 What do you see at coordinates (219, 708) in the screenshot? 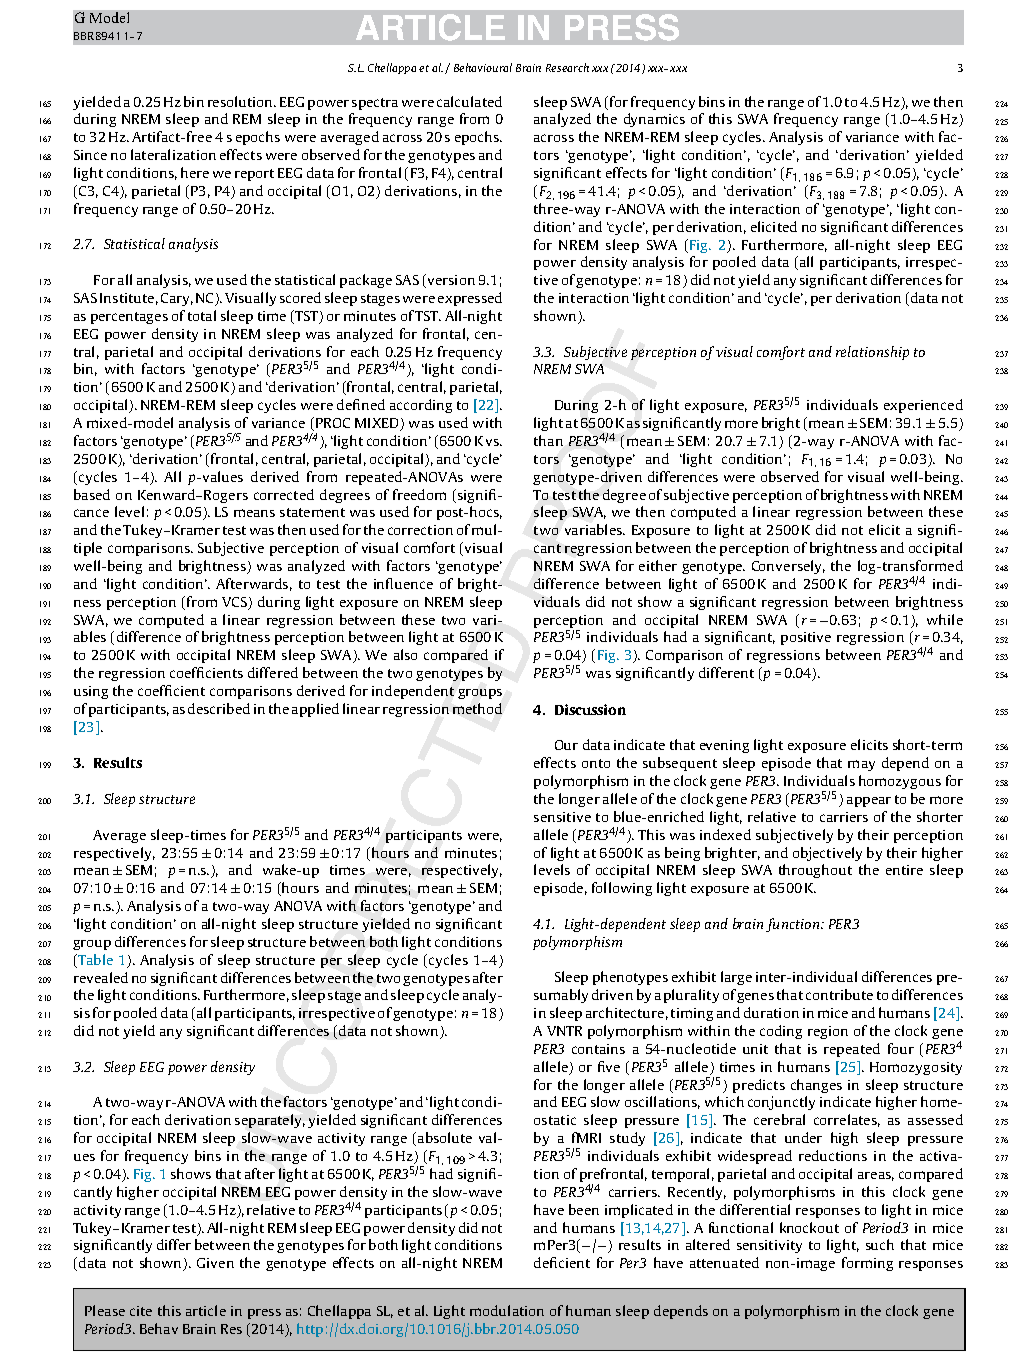
I see `described` at bounding box center [219, 708].
